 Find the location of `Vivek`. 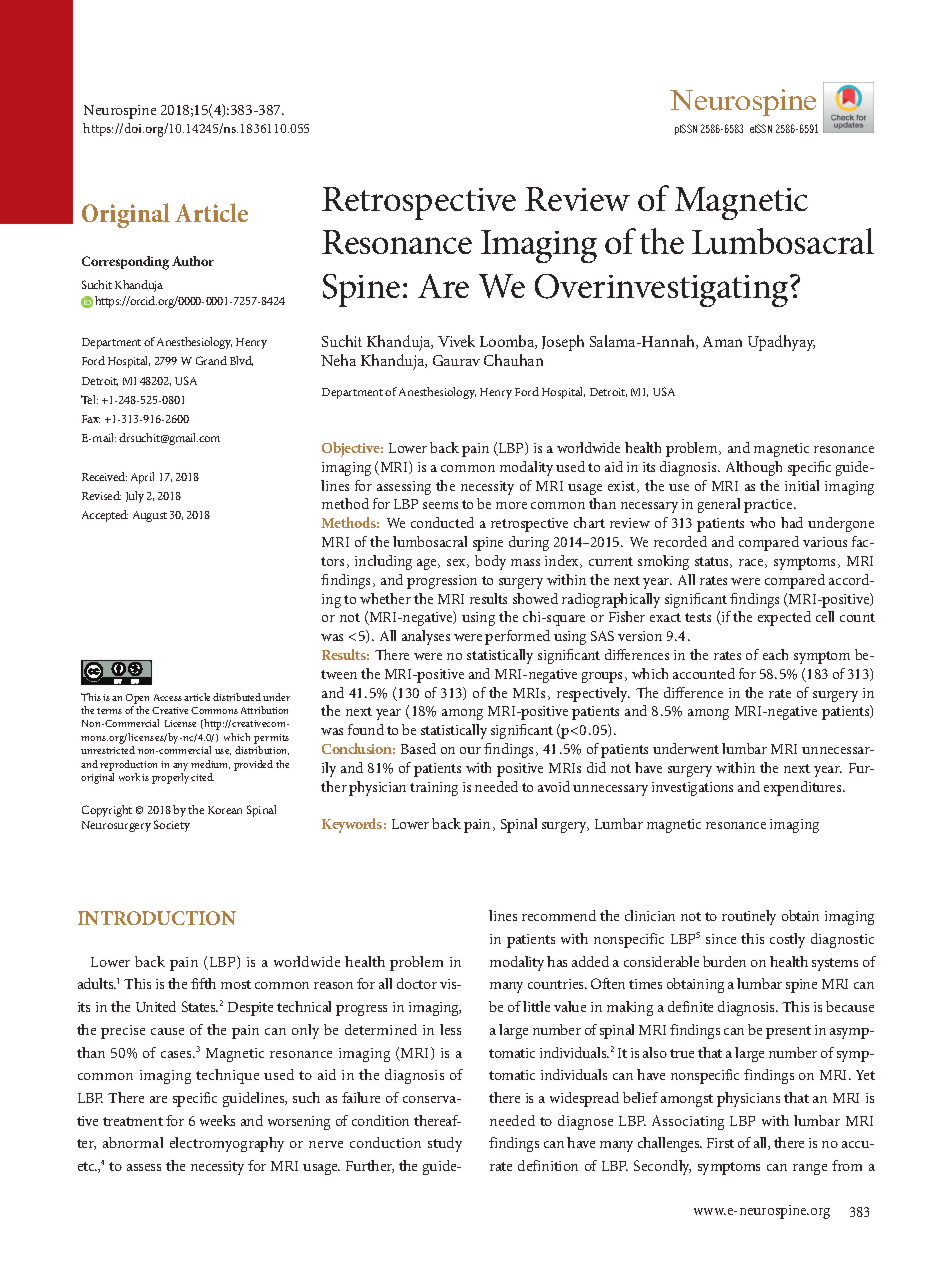

Vivek is located at coordinates (456, 341).
